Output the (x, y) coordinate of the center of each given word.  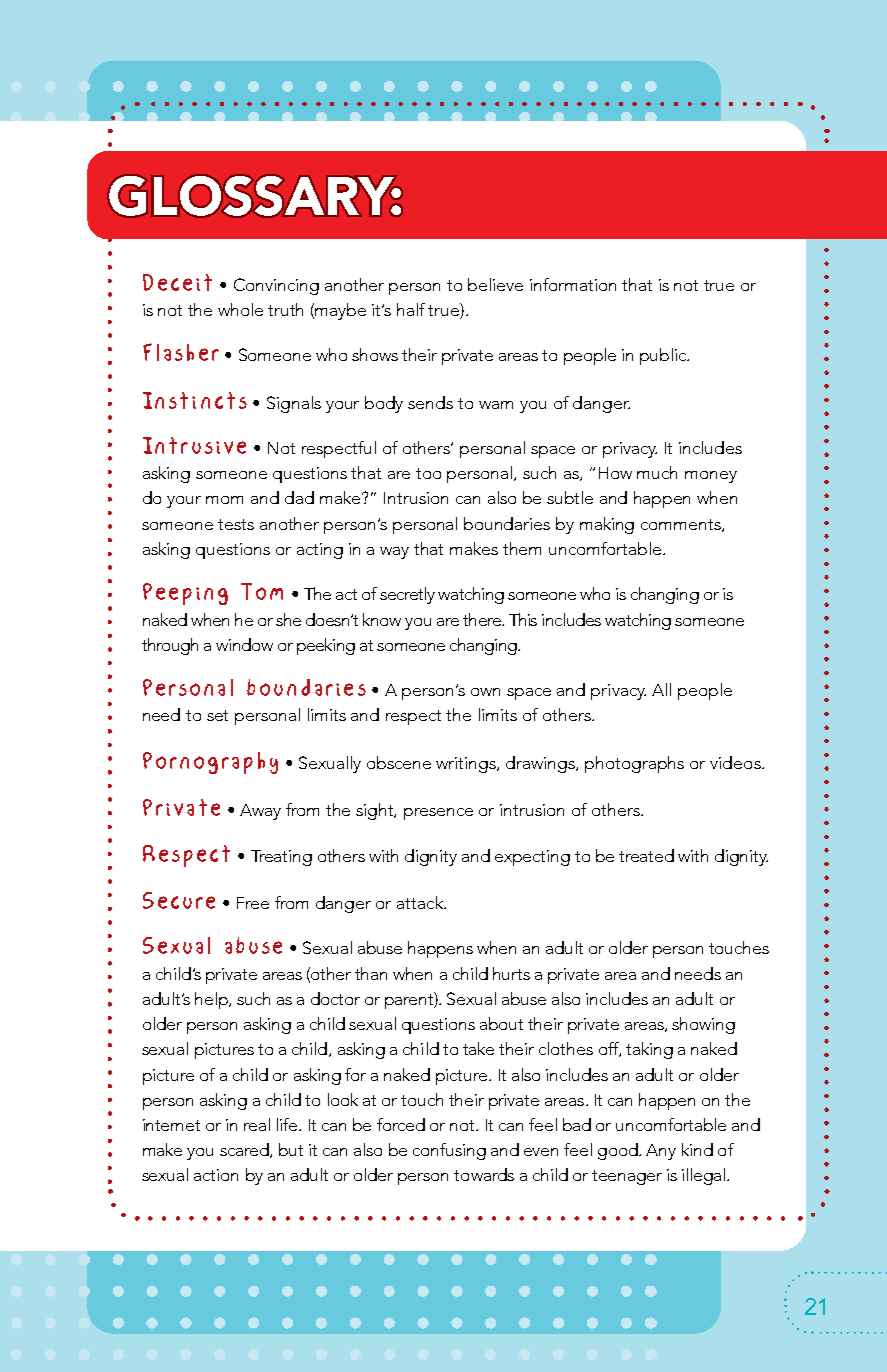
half (411, 309)
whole (240, 309)
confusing (449, 1151)
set (217, 715)
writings (467, 765)
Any (661, 1152)
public (664, 356)
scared (245, 1150)
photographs (634, 764)
